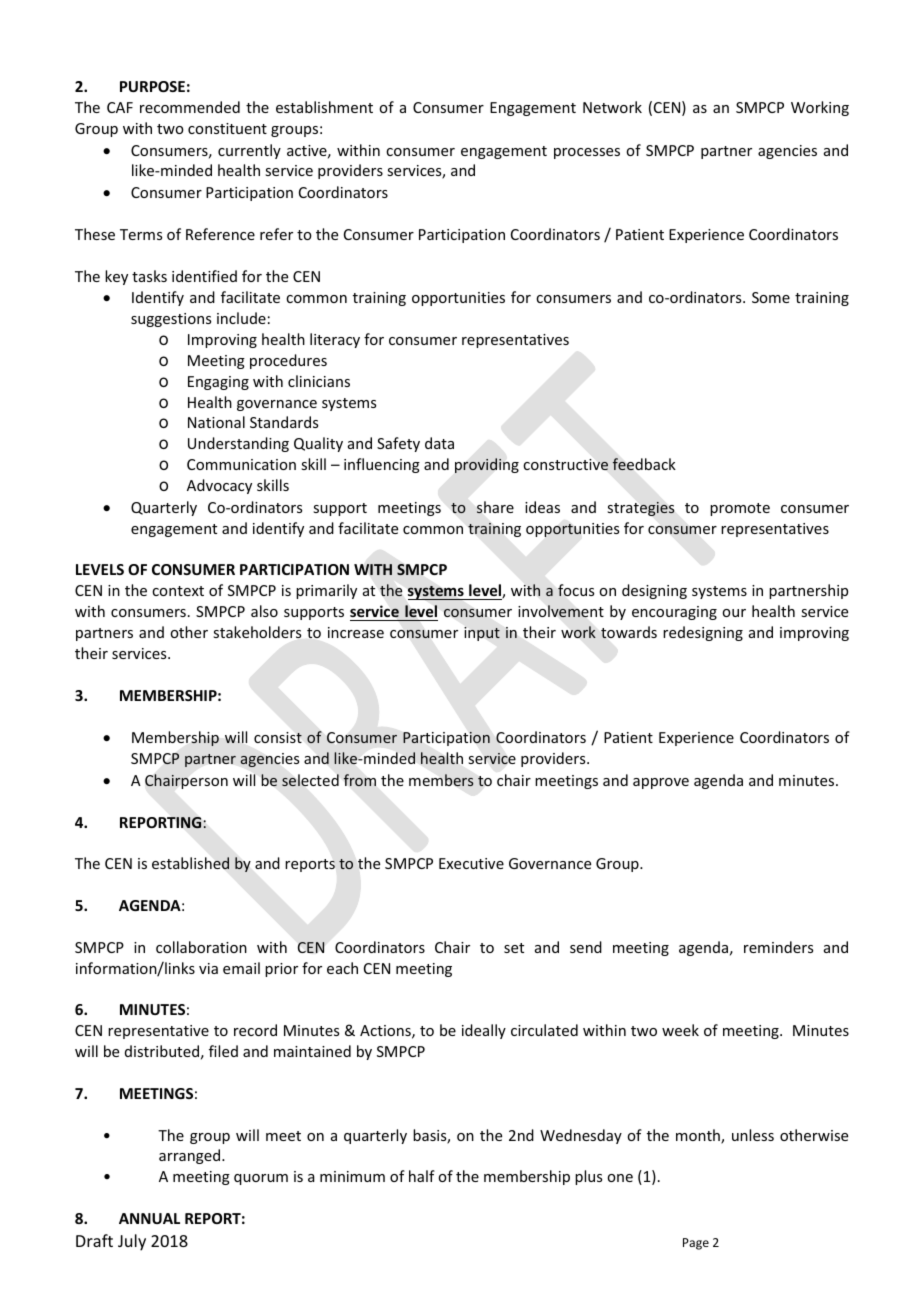  What do you see at coordinates (644, 464) in the document?
I see `feedback` at bounding box center [644, 464].
